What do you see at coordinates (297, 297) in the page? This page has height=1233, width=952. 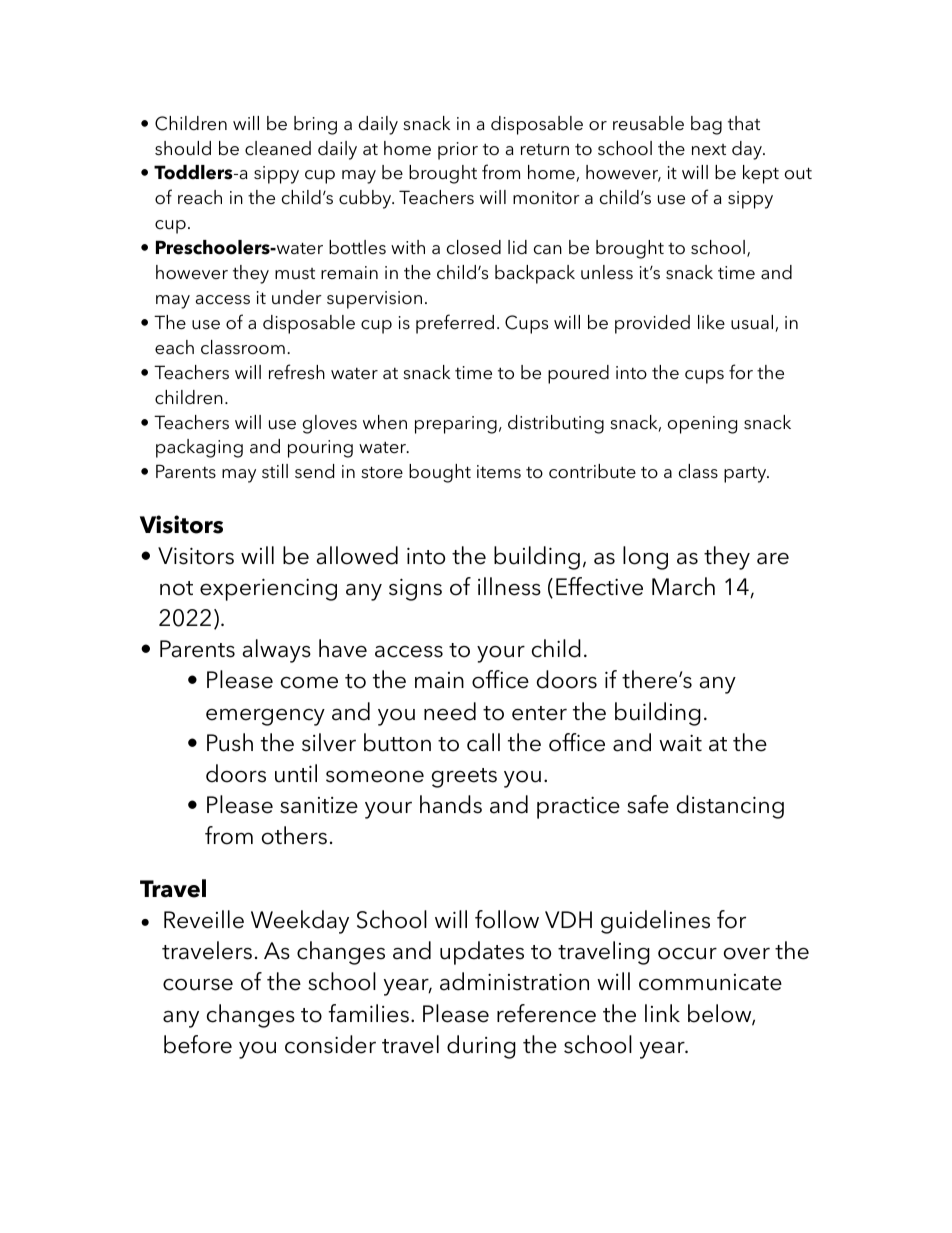 I see `under` at bounding box center [297, 297].
